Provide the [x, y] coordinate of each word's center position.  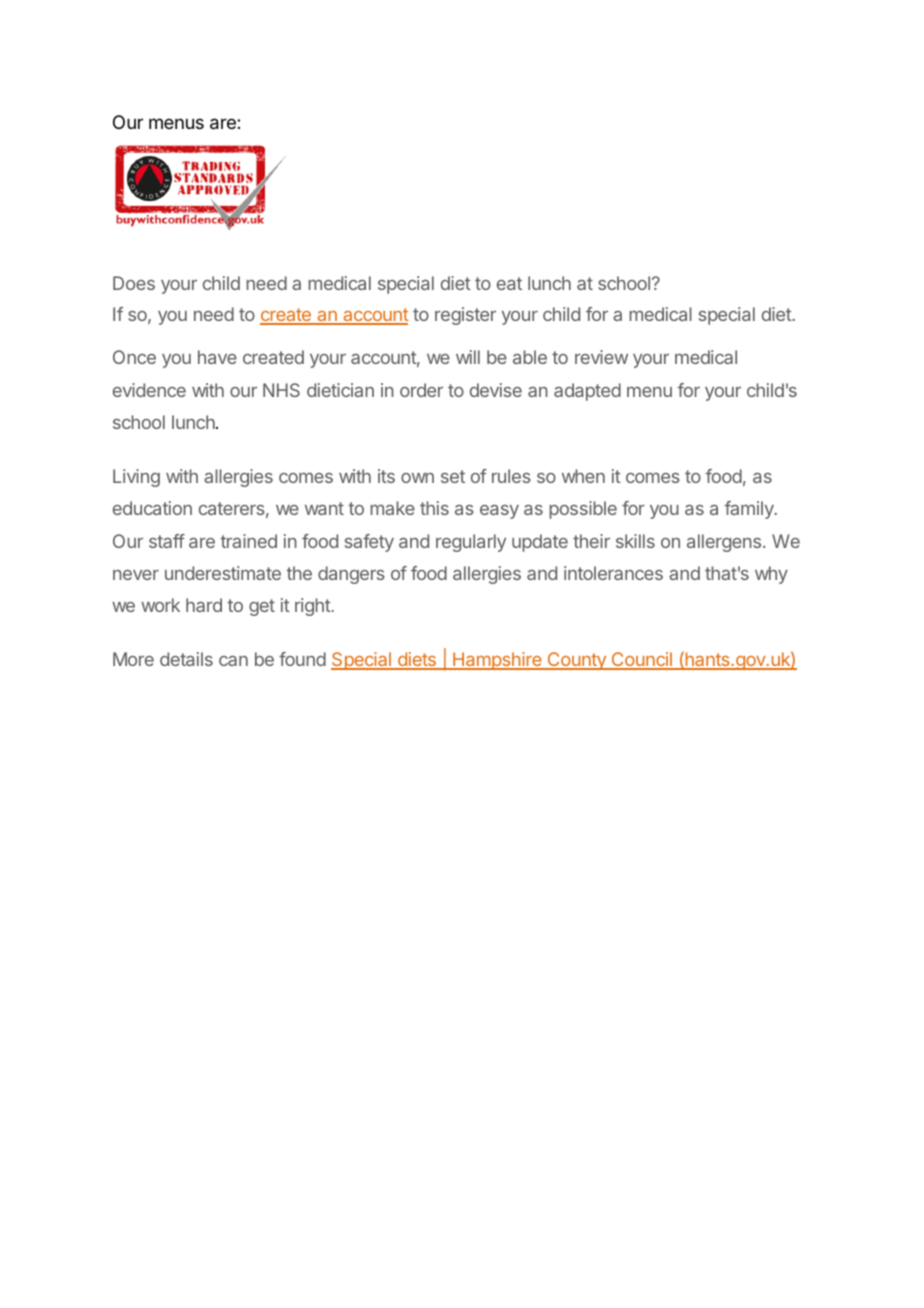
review [601, 357]
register [465, 316]
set [453, 476]
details [186, 659]
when [583, 476]
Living [136, 478]
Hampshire [497, 661]
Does [134, 283]
